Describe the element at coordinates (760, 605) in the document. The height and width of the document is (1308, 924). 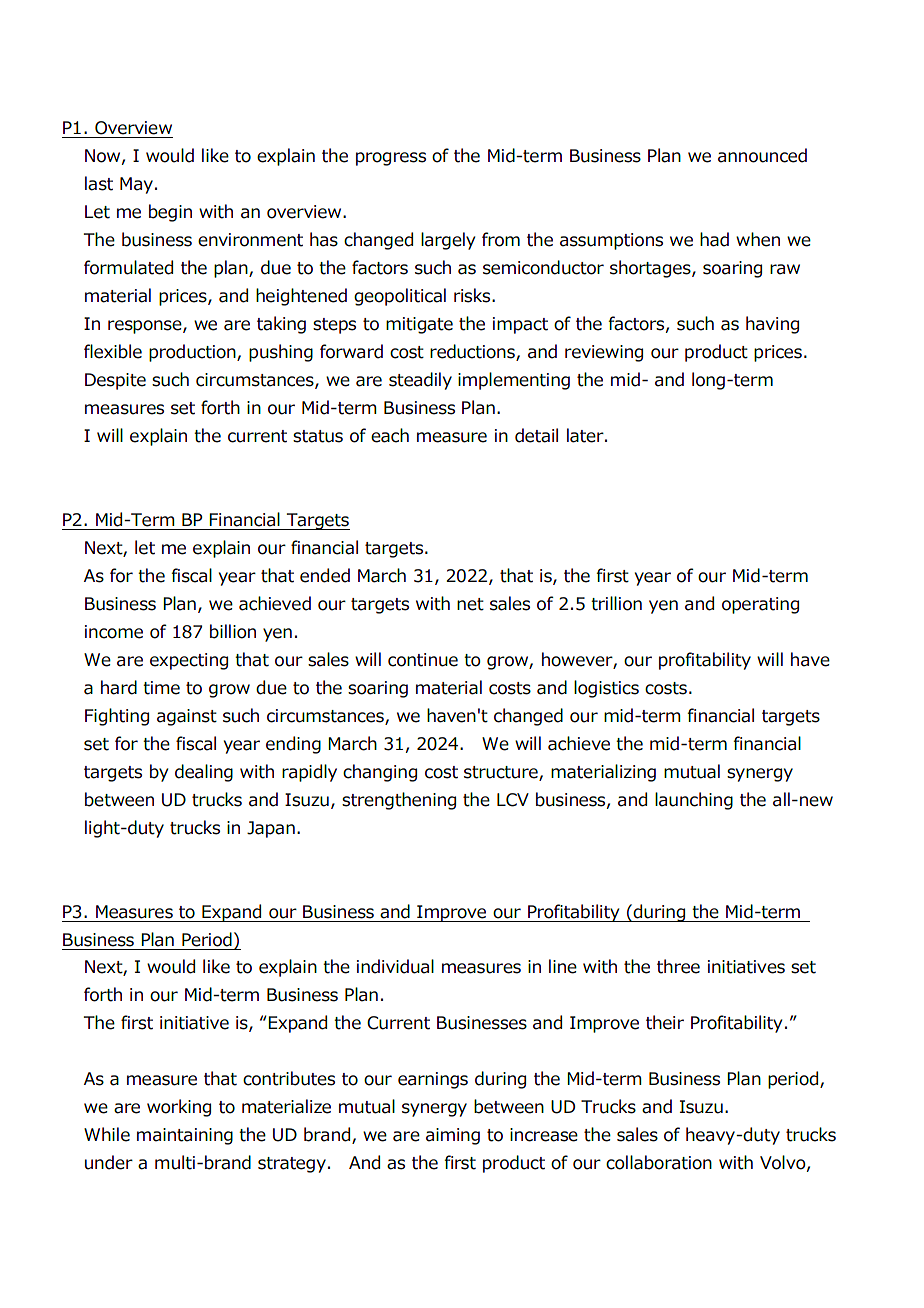
I see `operating` at that location.
